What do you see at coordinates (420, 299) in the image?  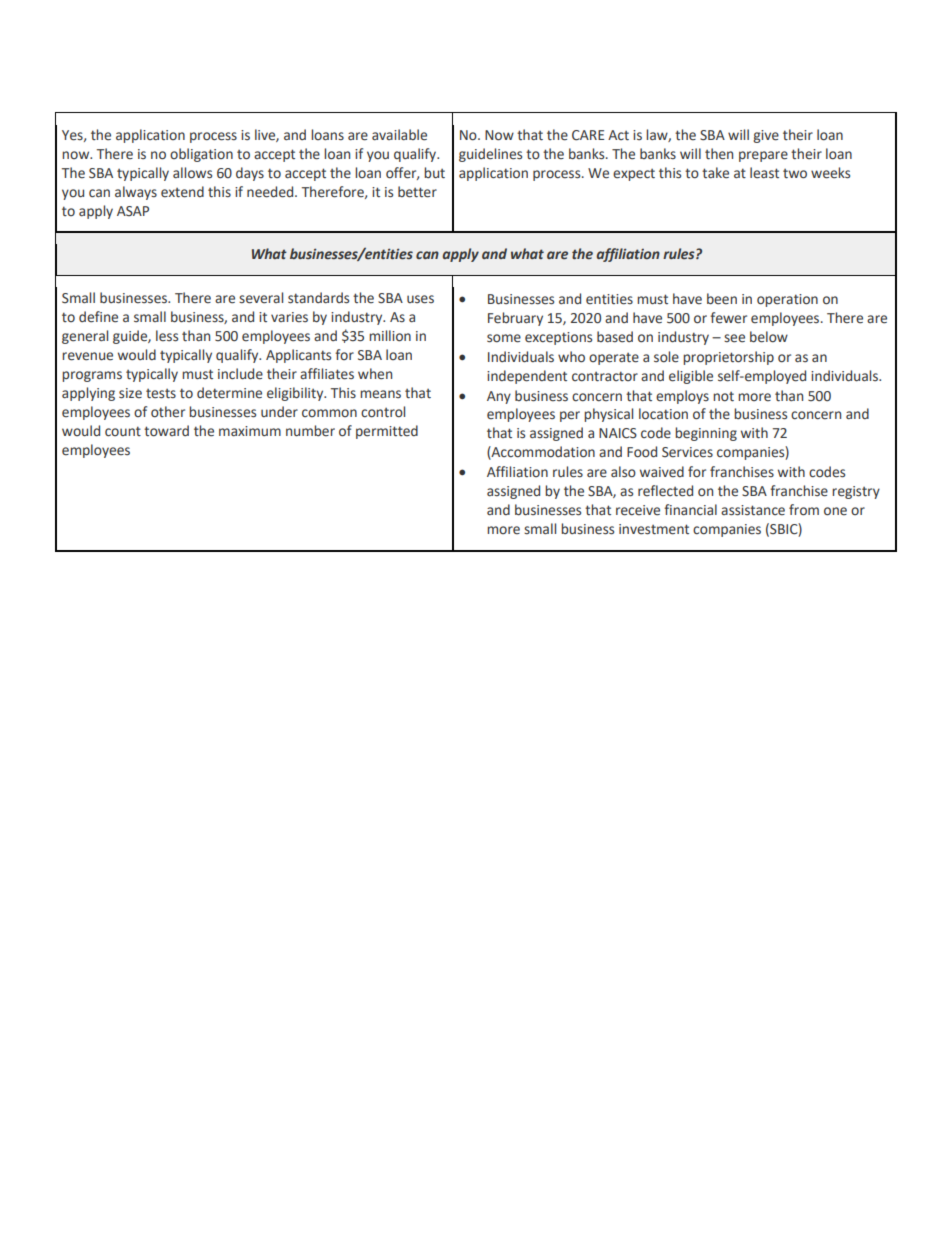 I see `uses` at bounding box center [420, 299].
